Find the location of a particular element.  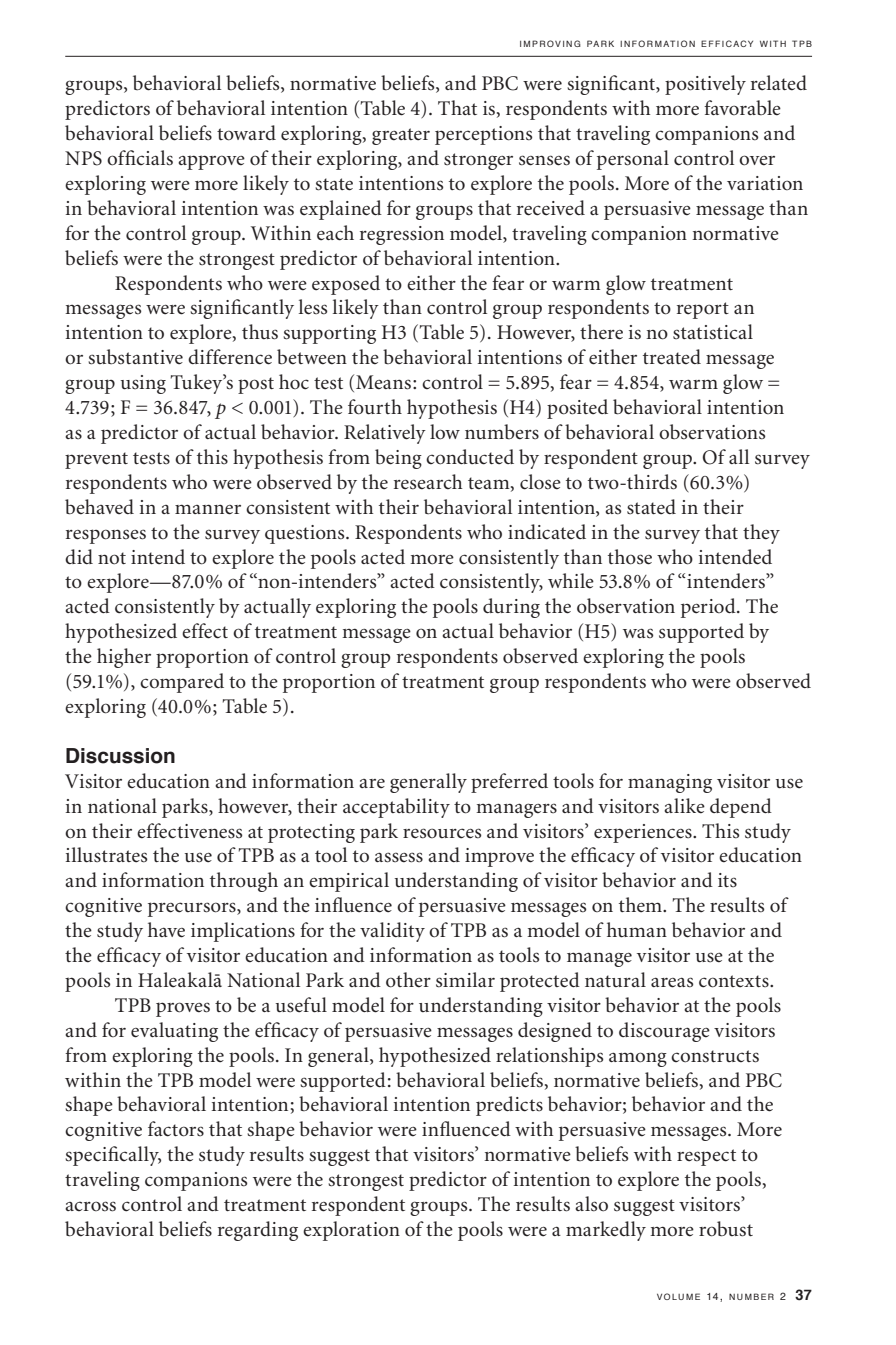

across is located at coordinates (90, 1206).
